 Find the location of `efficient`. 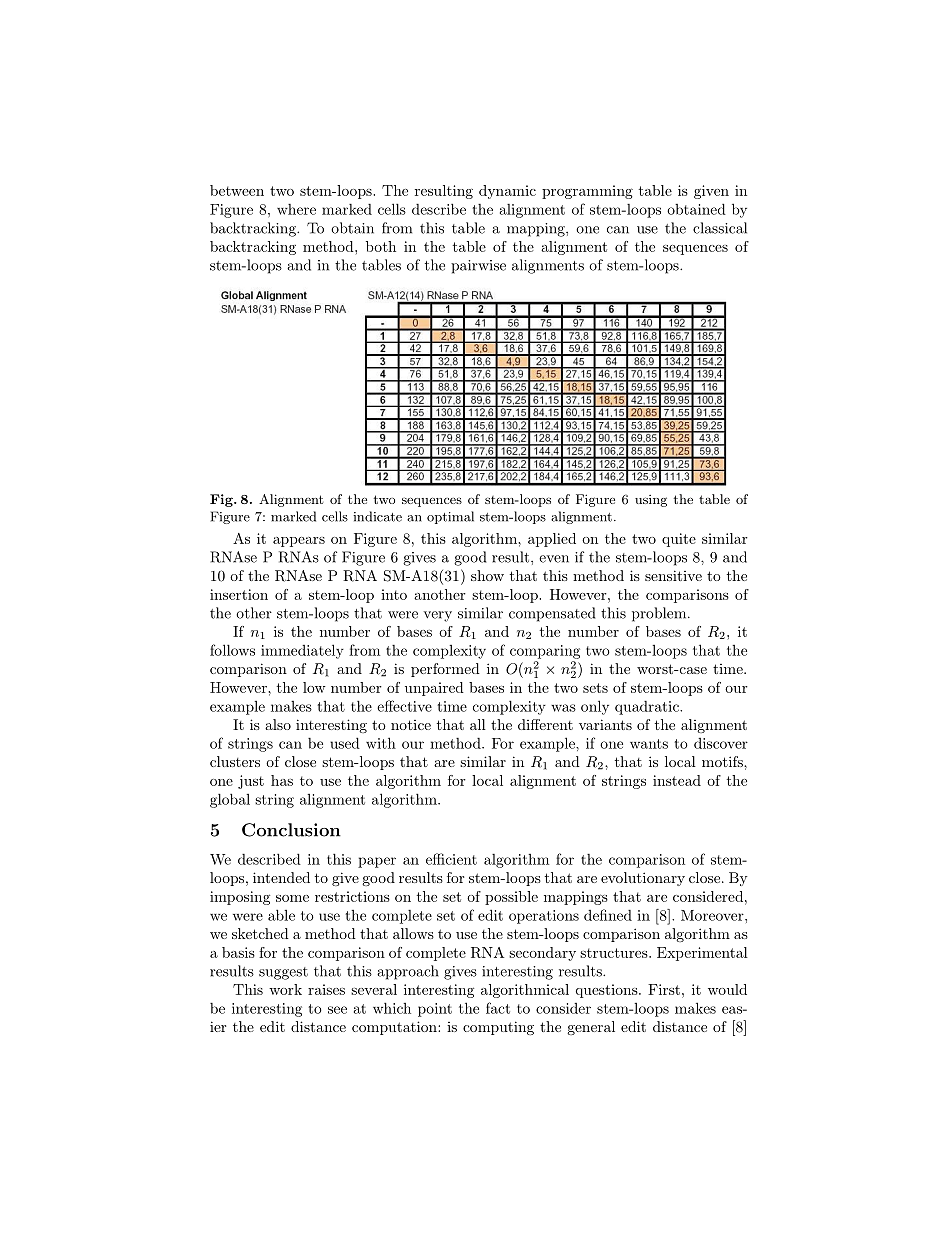

efficient is located at coordinates (451, 859).
